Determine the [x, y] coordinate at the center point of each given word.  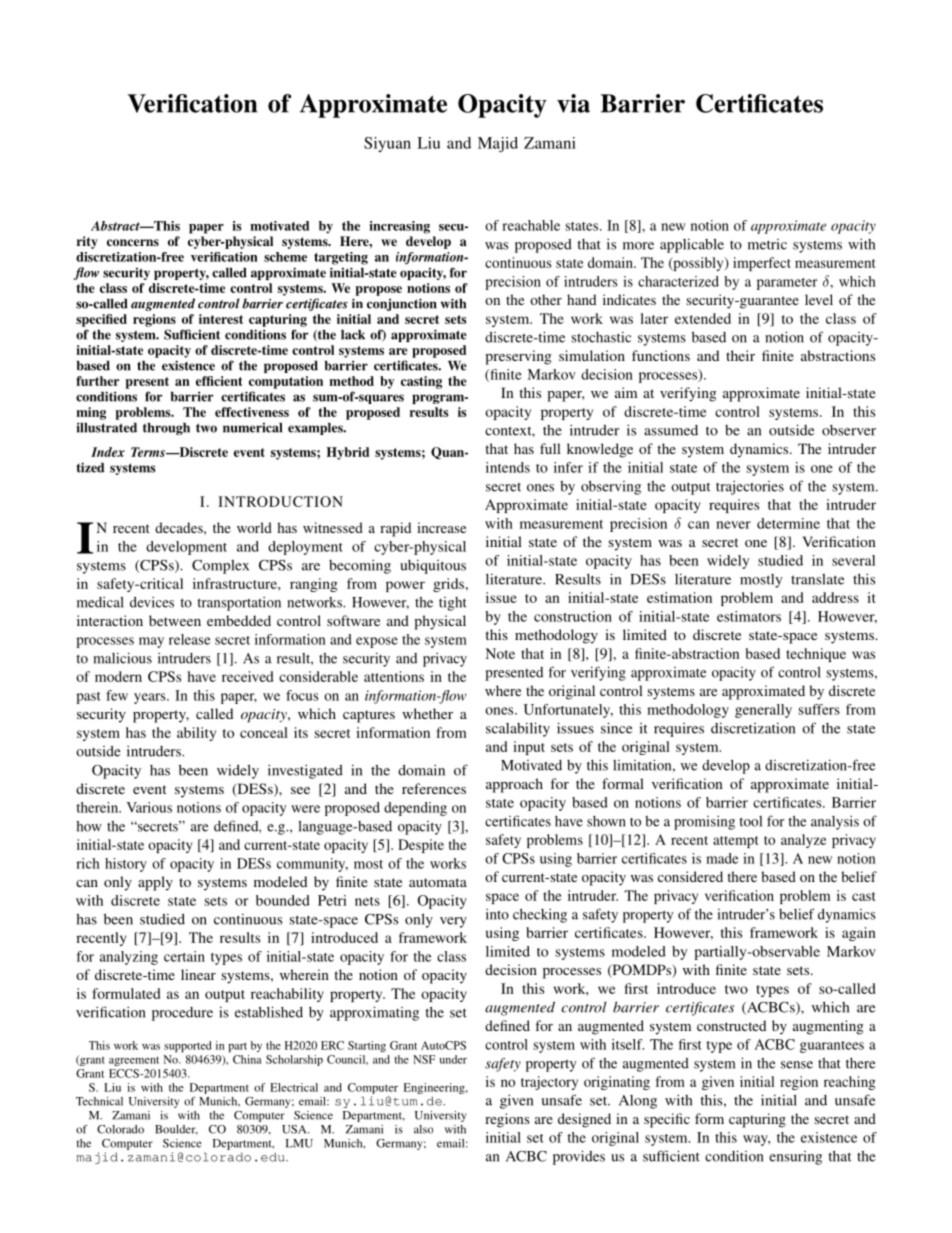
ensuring [795, 1158]
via [573, 103]
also [423, 1129]
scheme [285, 257]
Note [500, 653]
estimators [749, 616]
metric [767, 244]
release [189, 639]
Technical [99, 1101]
